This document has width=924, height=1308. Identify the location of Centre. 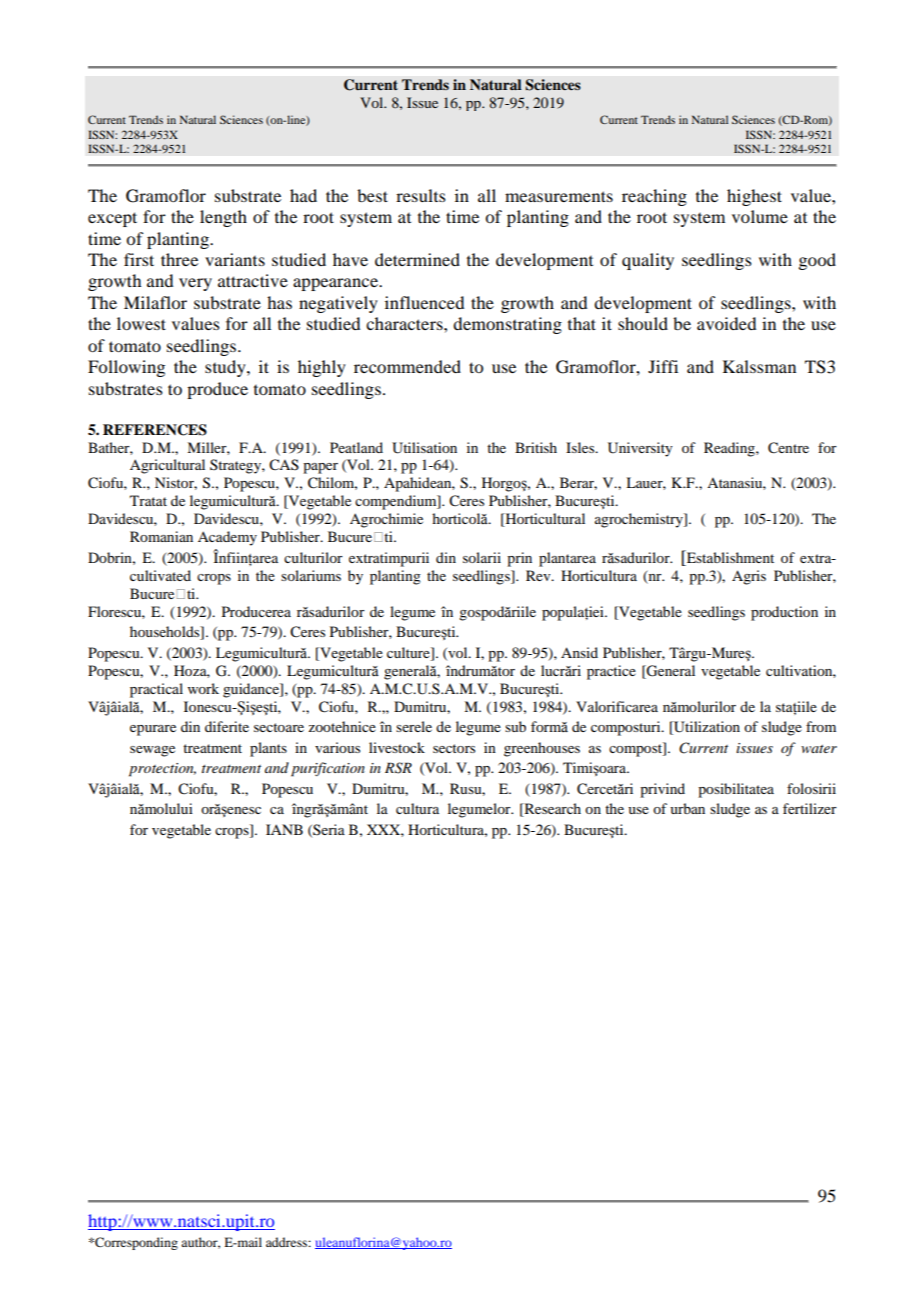
(788, 448).
